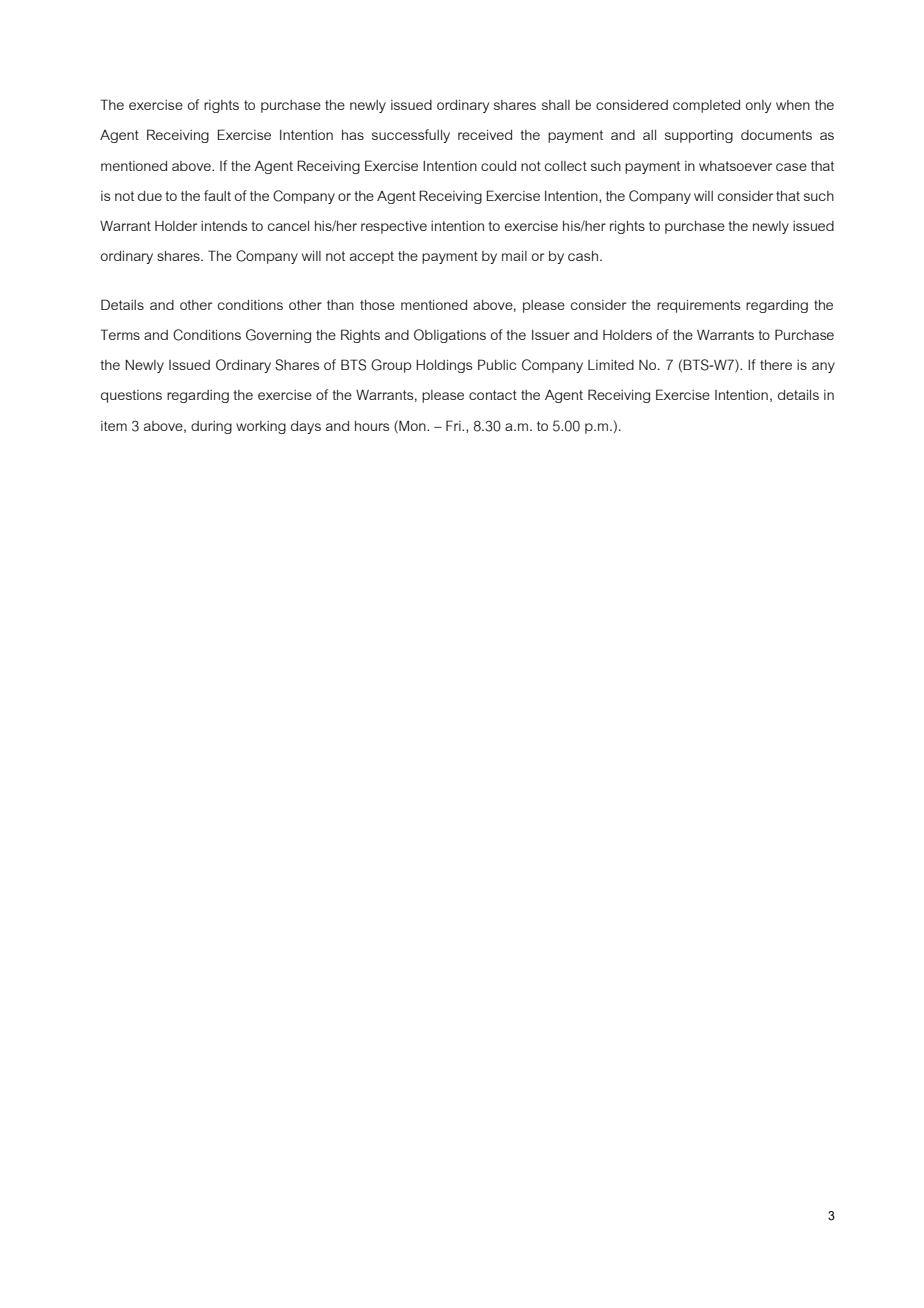 This image has width=924, height=1308. Describe the element at coordinates (706, 106) in the image. I see `completed` at that location.
